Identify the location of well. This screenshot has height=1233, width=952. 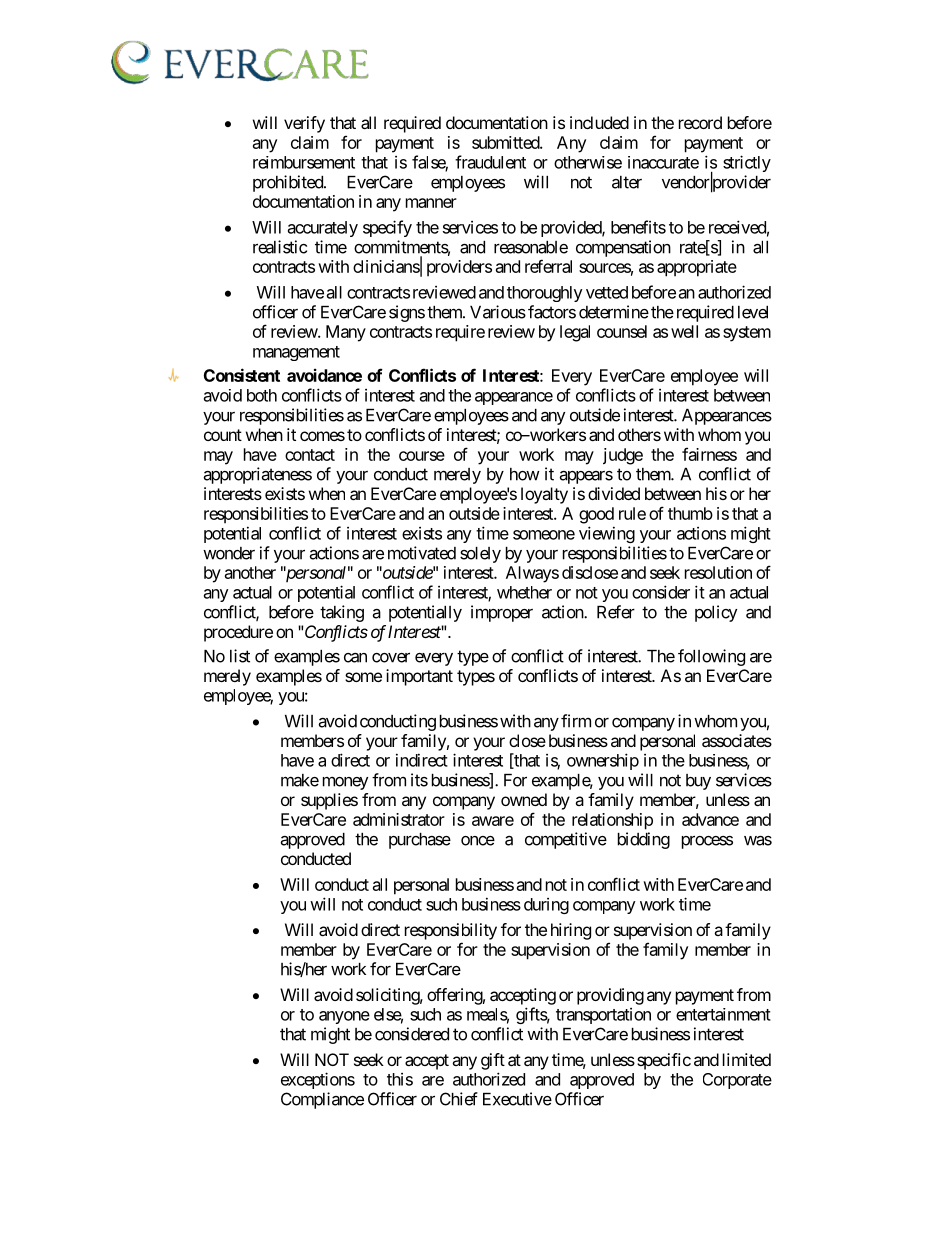
(684, 331).
